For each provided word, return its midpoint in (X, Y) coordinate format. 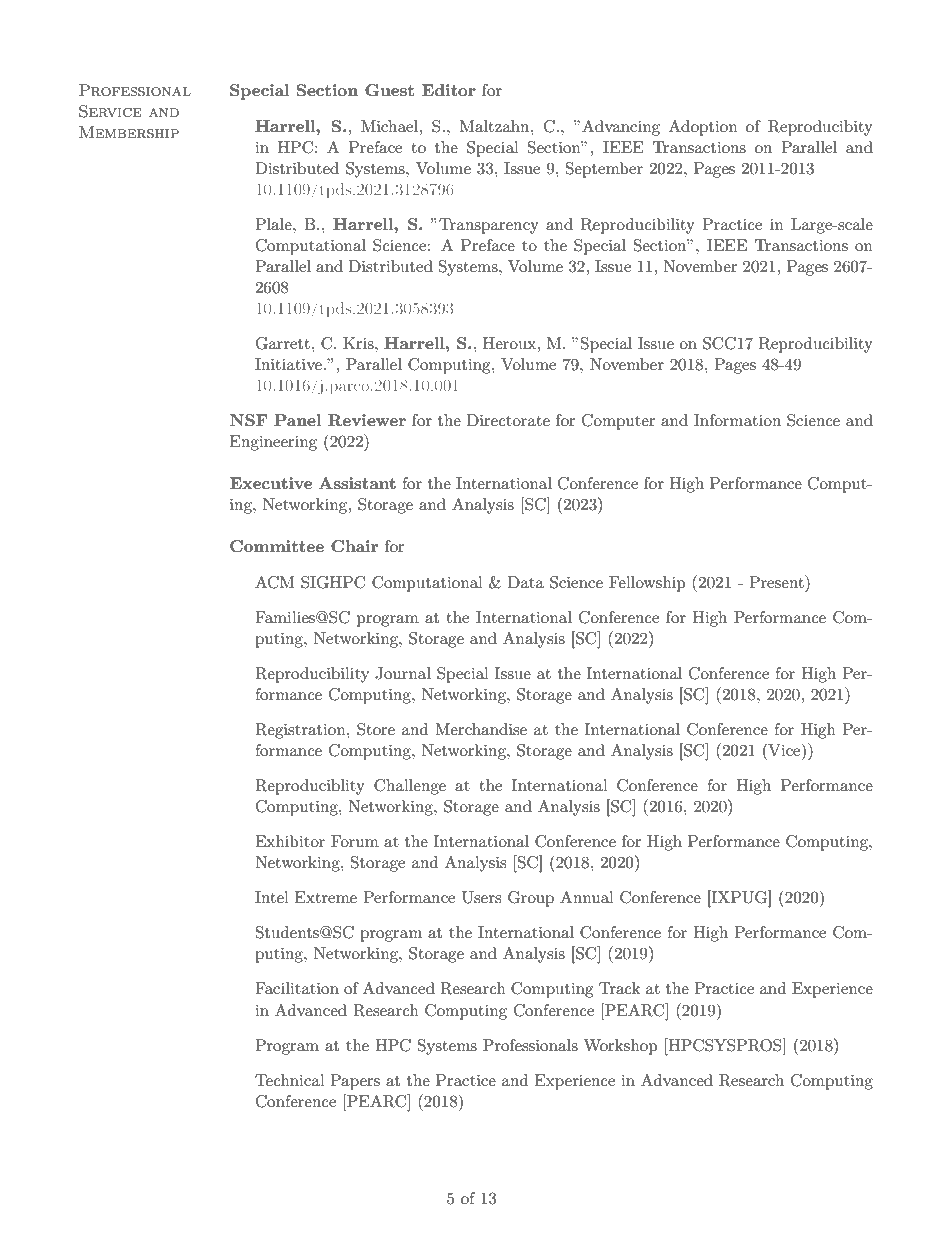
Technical (290, 1080)
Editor (449, 90)
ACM (274, 582)
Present (777, 581)
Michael (391, 126)
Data (526, 582)
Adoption (703, 128)
